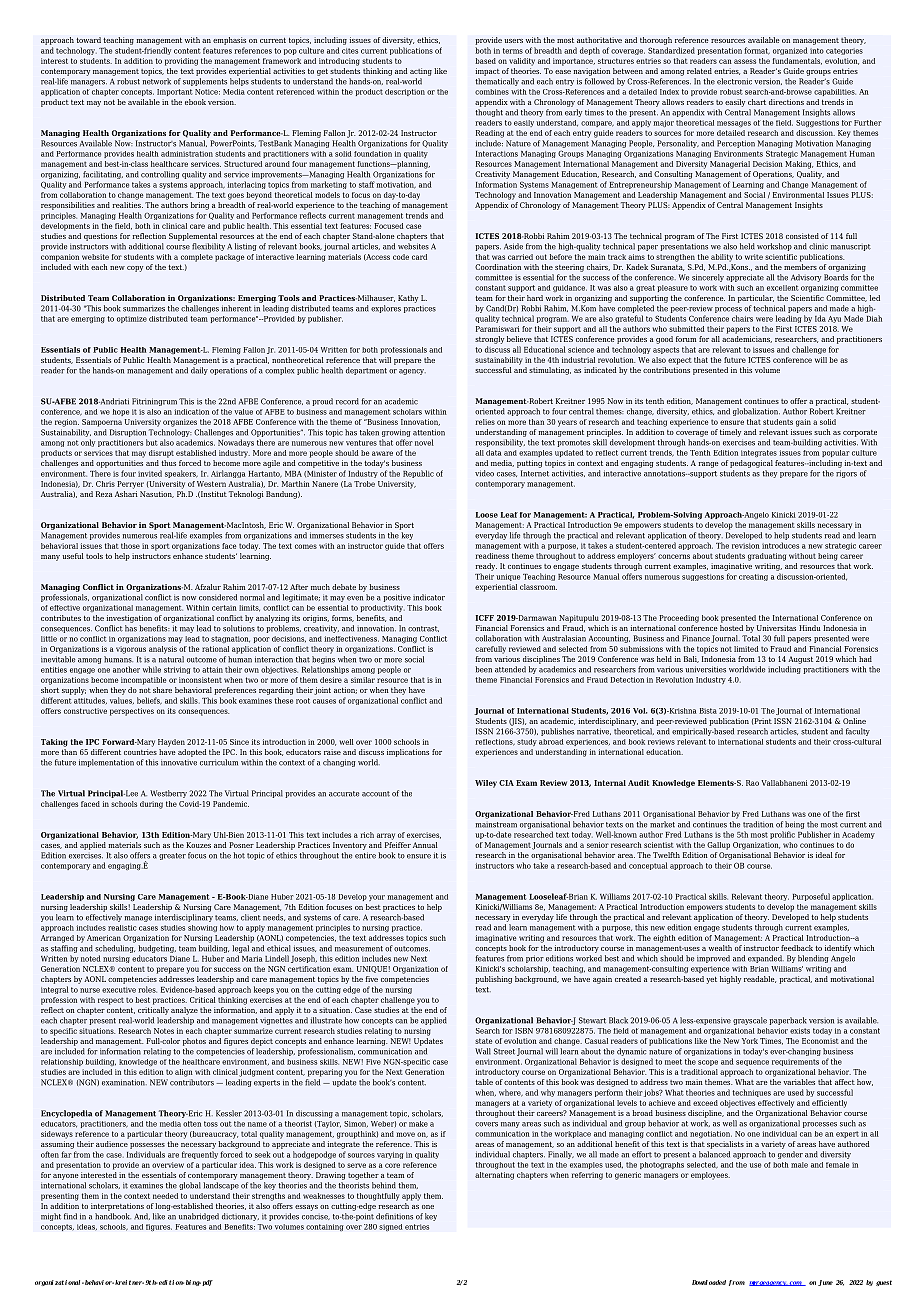 The height and width of the document is (1308, 924). Describe the element at coordinates (730, 433) in the document. I see `timely` at that location.
